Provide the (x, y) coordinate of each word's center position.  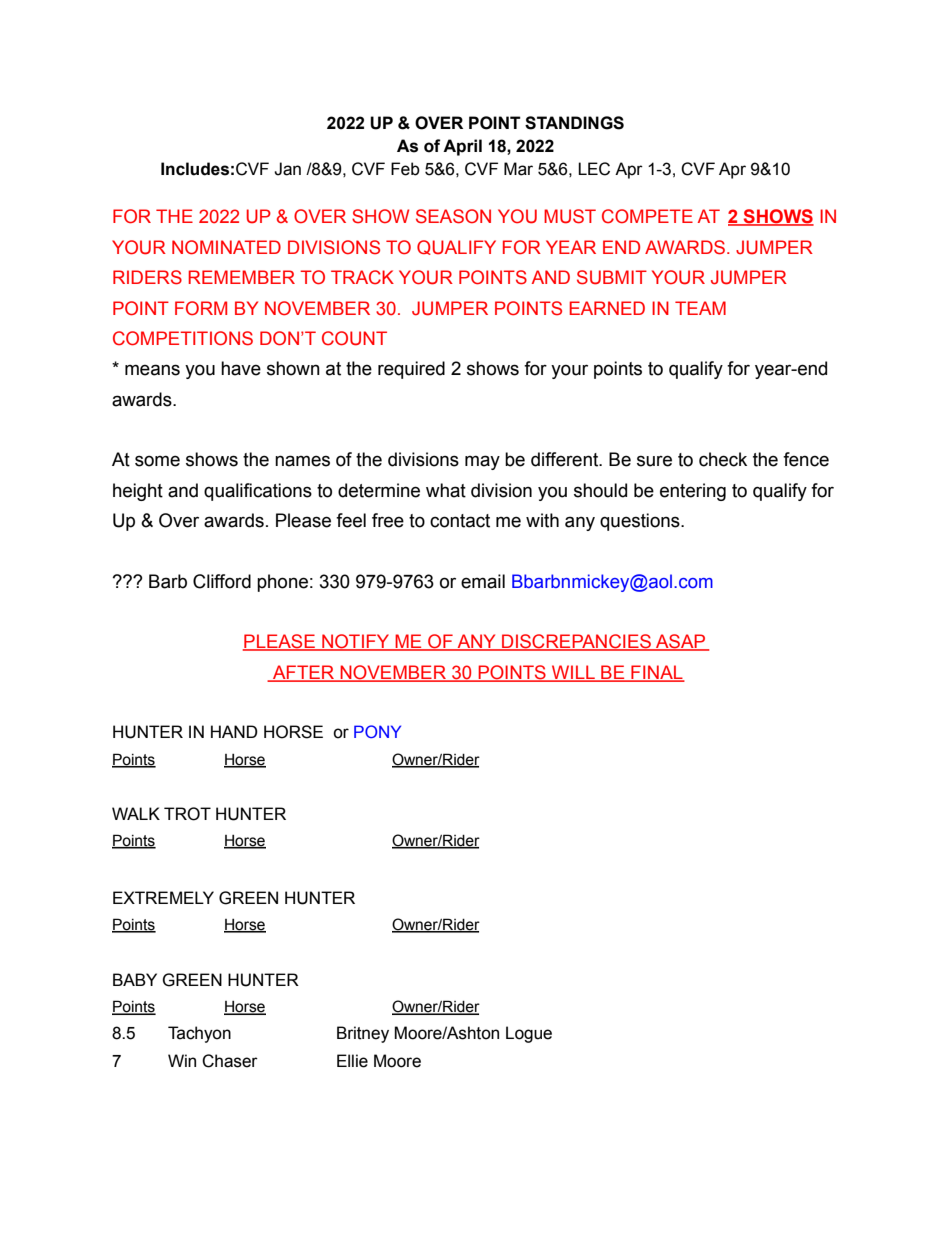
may (482, 462)
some (157, 461)
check (723, 459)
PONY (377, 731)
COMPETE (647, 216)
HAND (234, 731)
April (462, 147)
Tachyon (199, 1034)
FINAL (657, 673)
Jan (287, 169)
